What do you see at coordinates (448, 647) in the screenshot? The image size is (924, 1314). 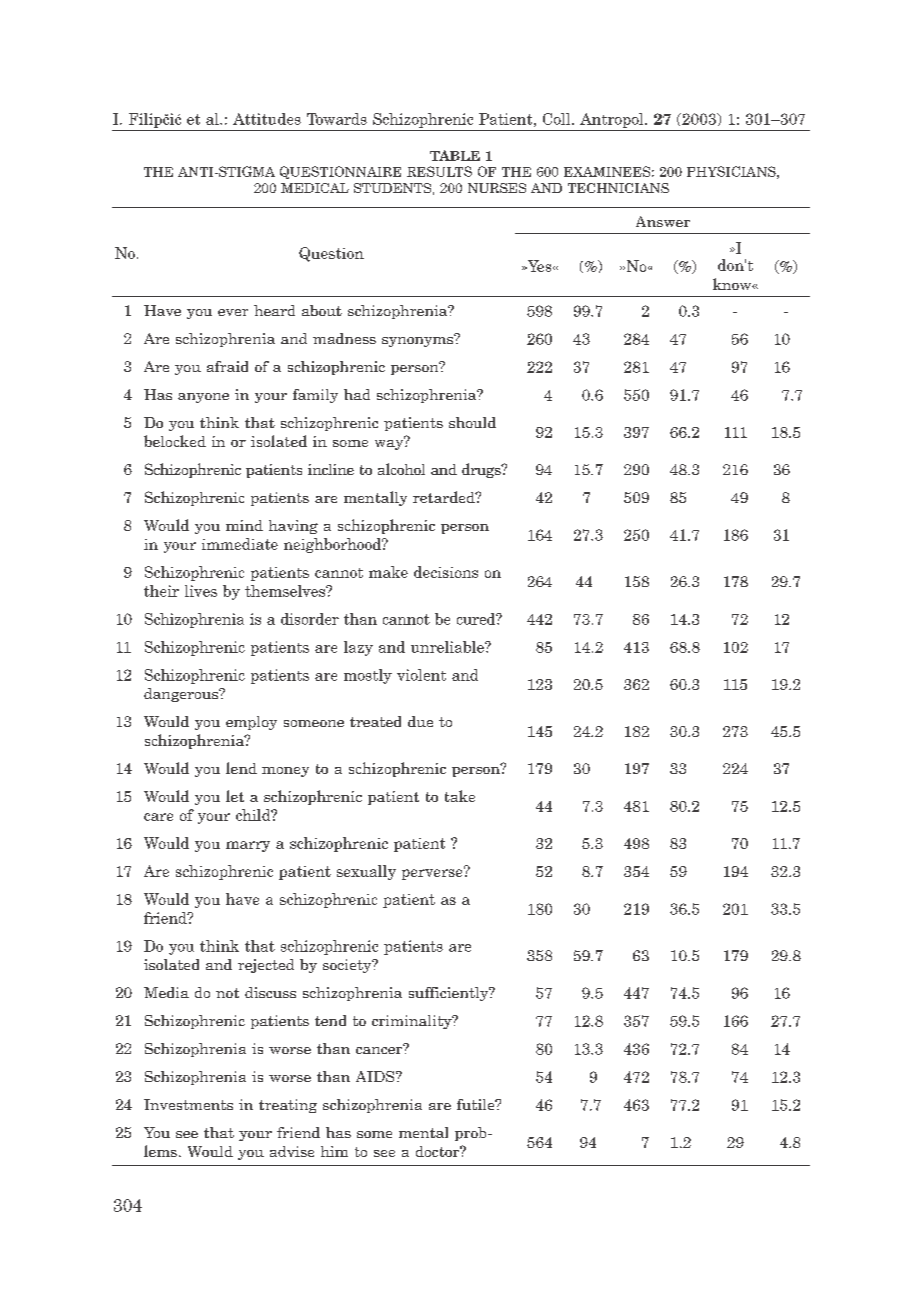 I see `unreliable` at bounding box center [448, 647].
